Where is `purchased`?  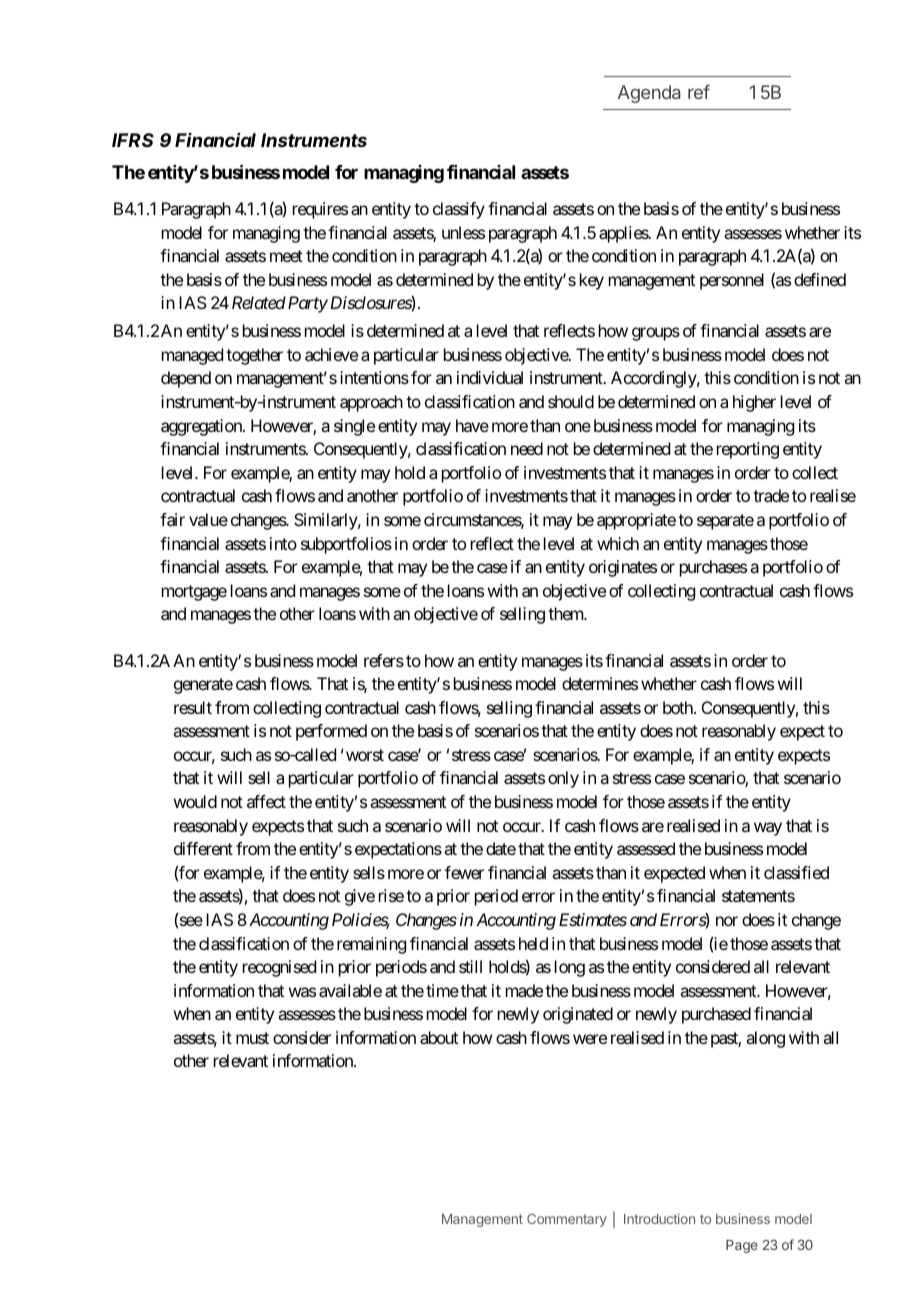 purchased is located at coordinates (716, 1015).
